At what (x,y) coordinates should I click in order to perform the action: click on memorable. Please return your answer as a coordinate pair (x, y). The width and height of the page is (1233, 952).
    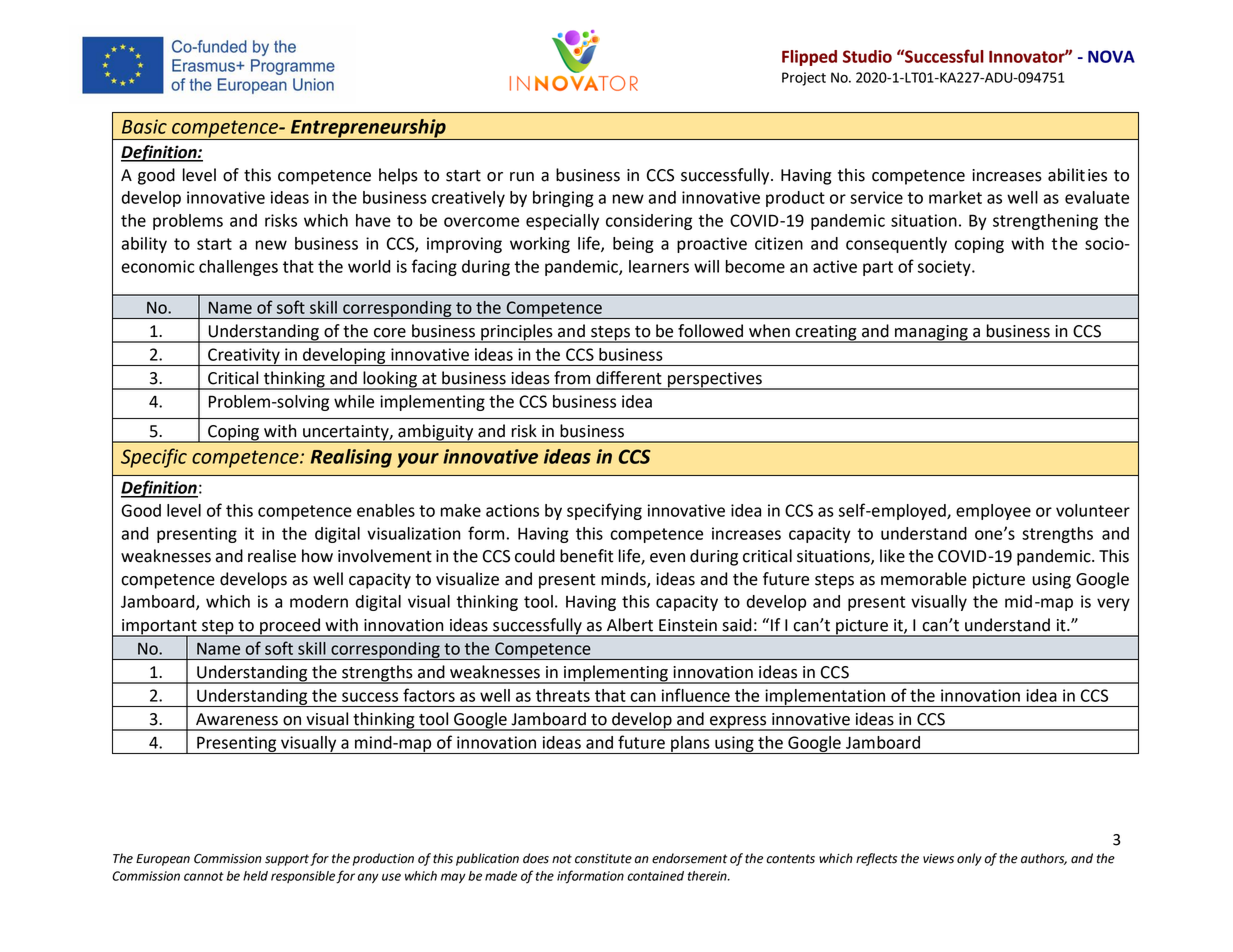
    Looking at the image, I should click on (924, 579).
